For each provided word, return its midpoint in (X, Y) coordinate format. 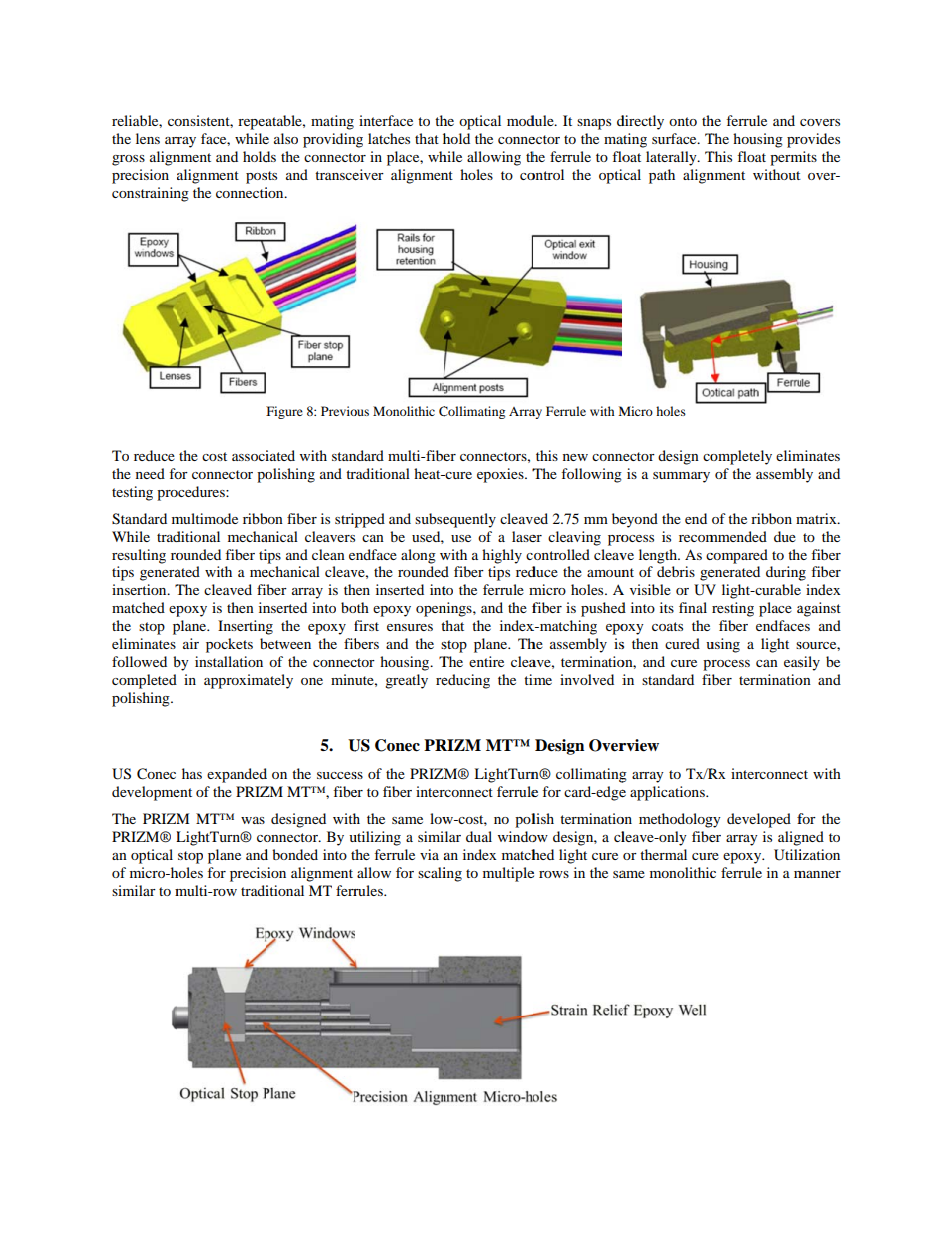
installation (229, 661)
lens (148, 138)
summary (681, 477)
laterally (672, 158)
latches (389, 138)
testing (132, 493)
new (575, 457)
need (150, 473)
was (253, 820)
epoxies (501, 475)
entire (486, 661)
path (662, 176)
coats (667, 626)
